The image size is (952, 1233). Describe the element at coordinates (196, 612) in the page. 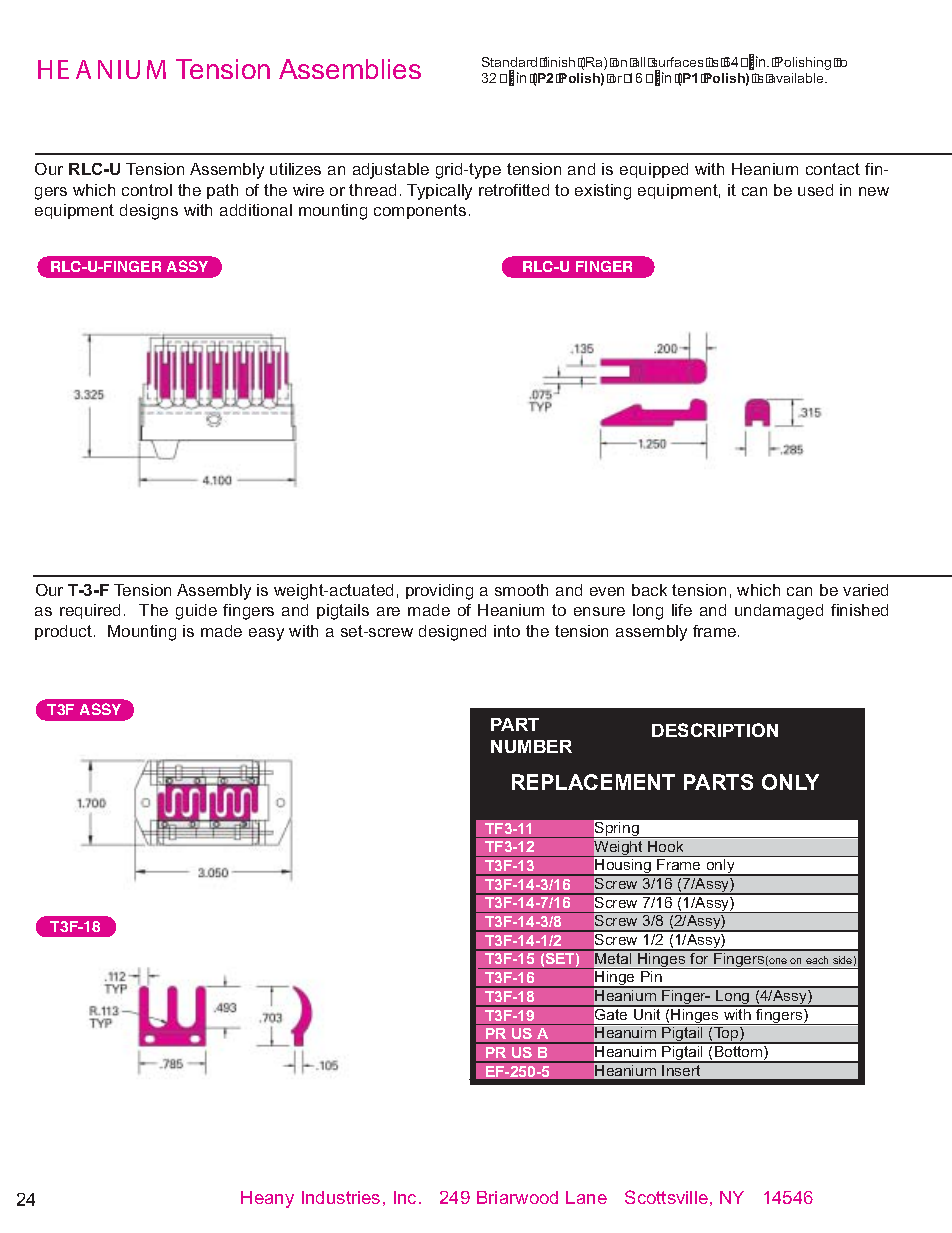

I see `guide` at that location.
